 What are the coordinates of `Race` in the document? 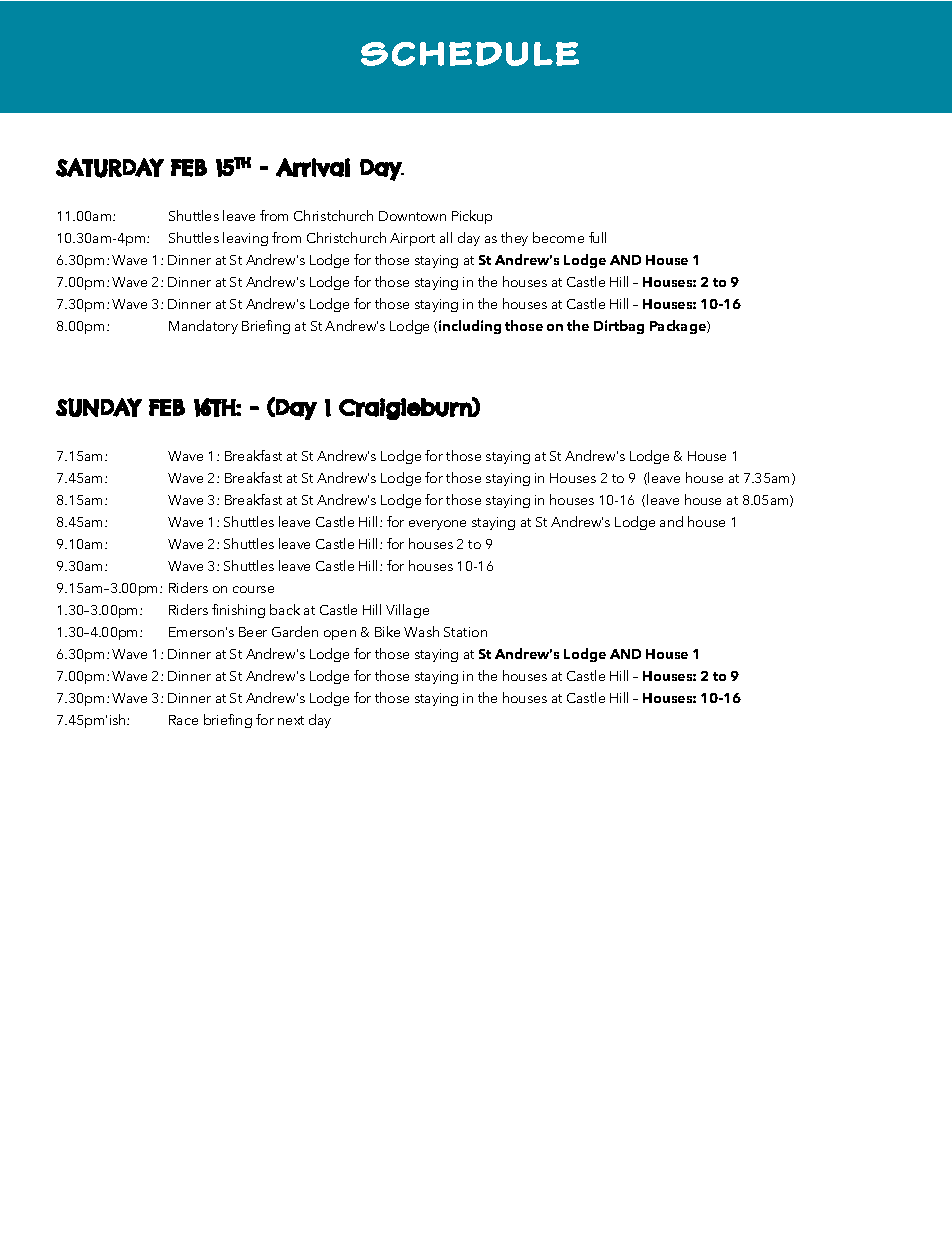 It's located at (183, 720).
